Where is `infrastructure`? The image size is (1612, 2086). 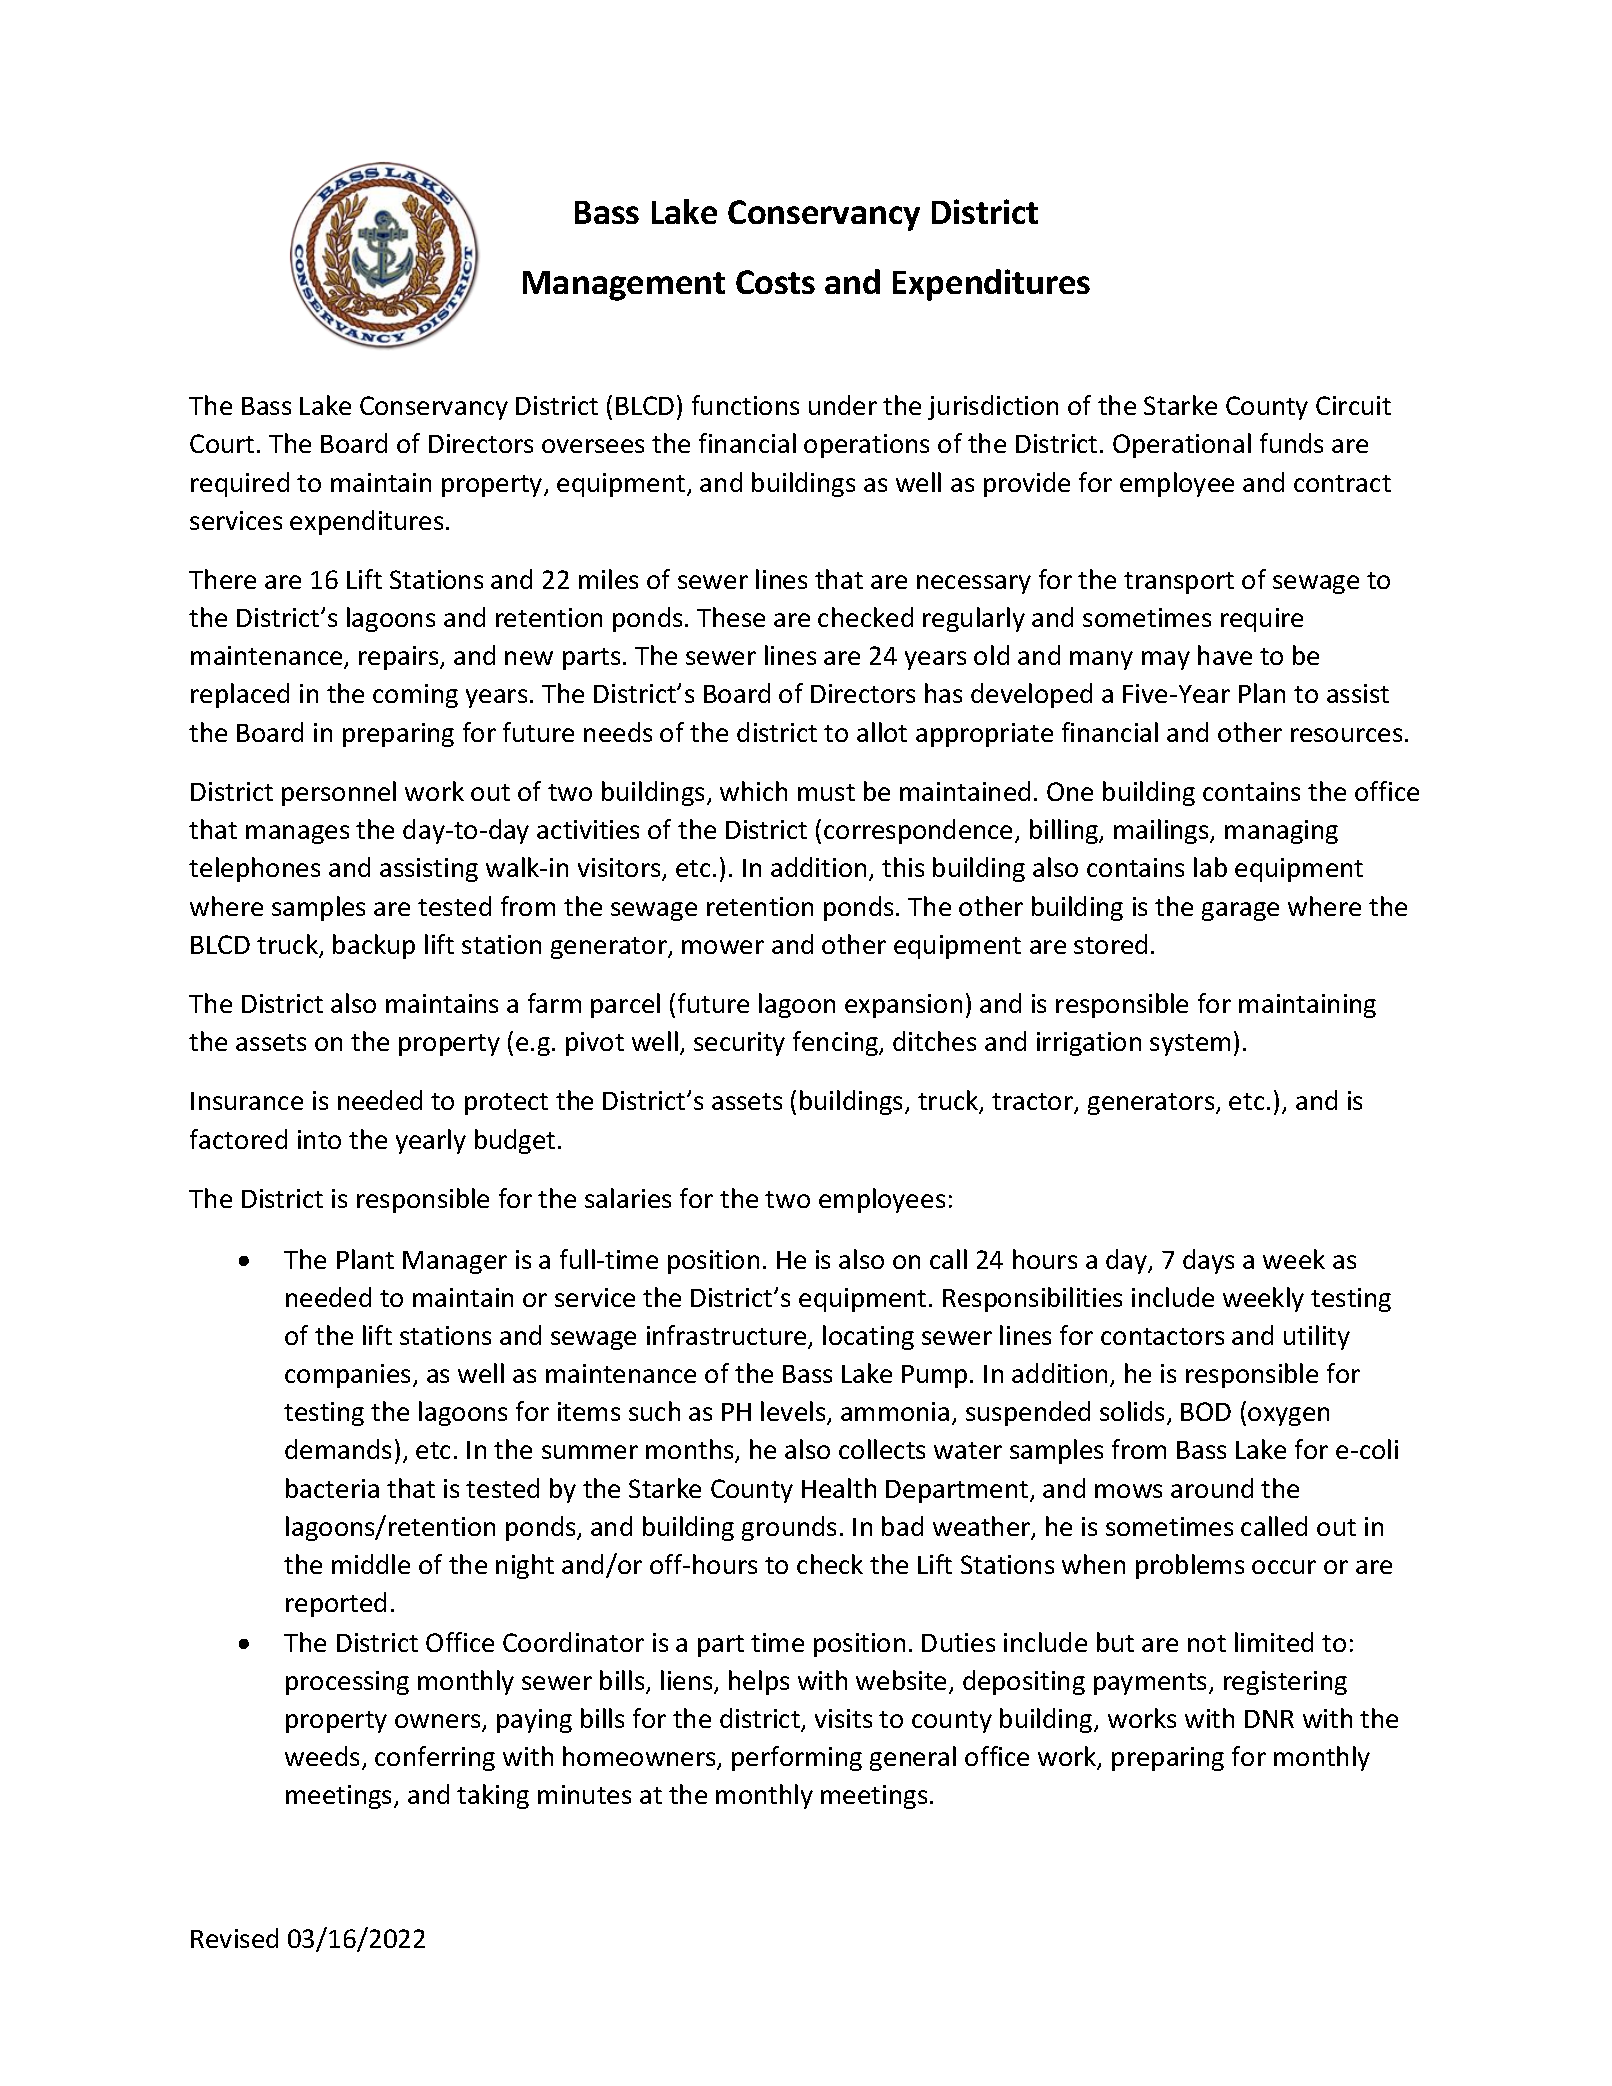 infrastructure is located at coordinates (728, 1336).
